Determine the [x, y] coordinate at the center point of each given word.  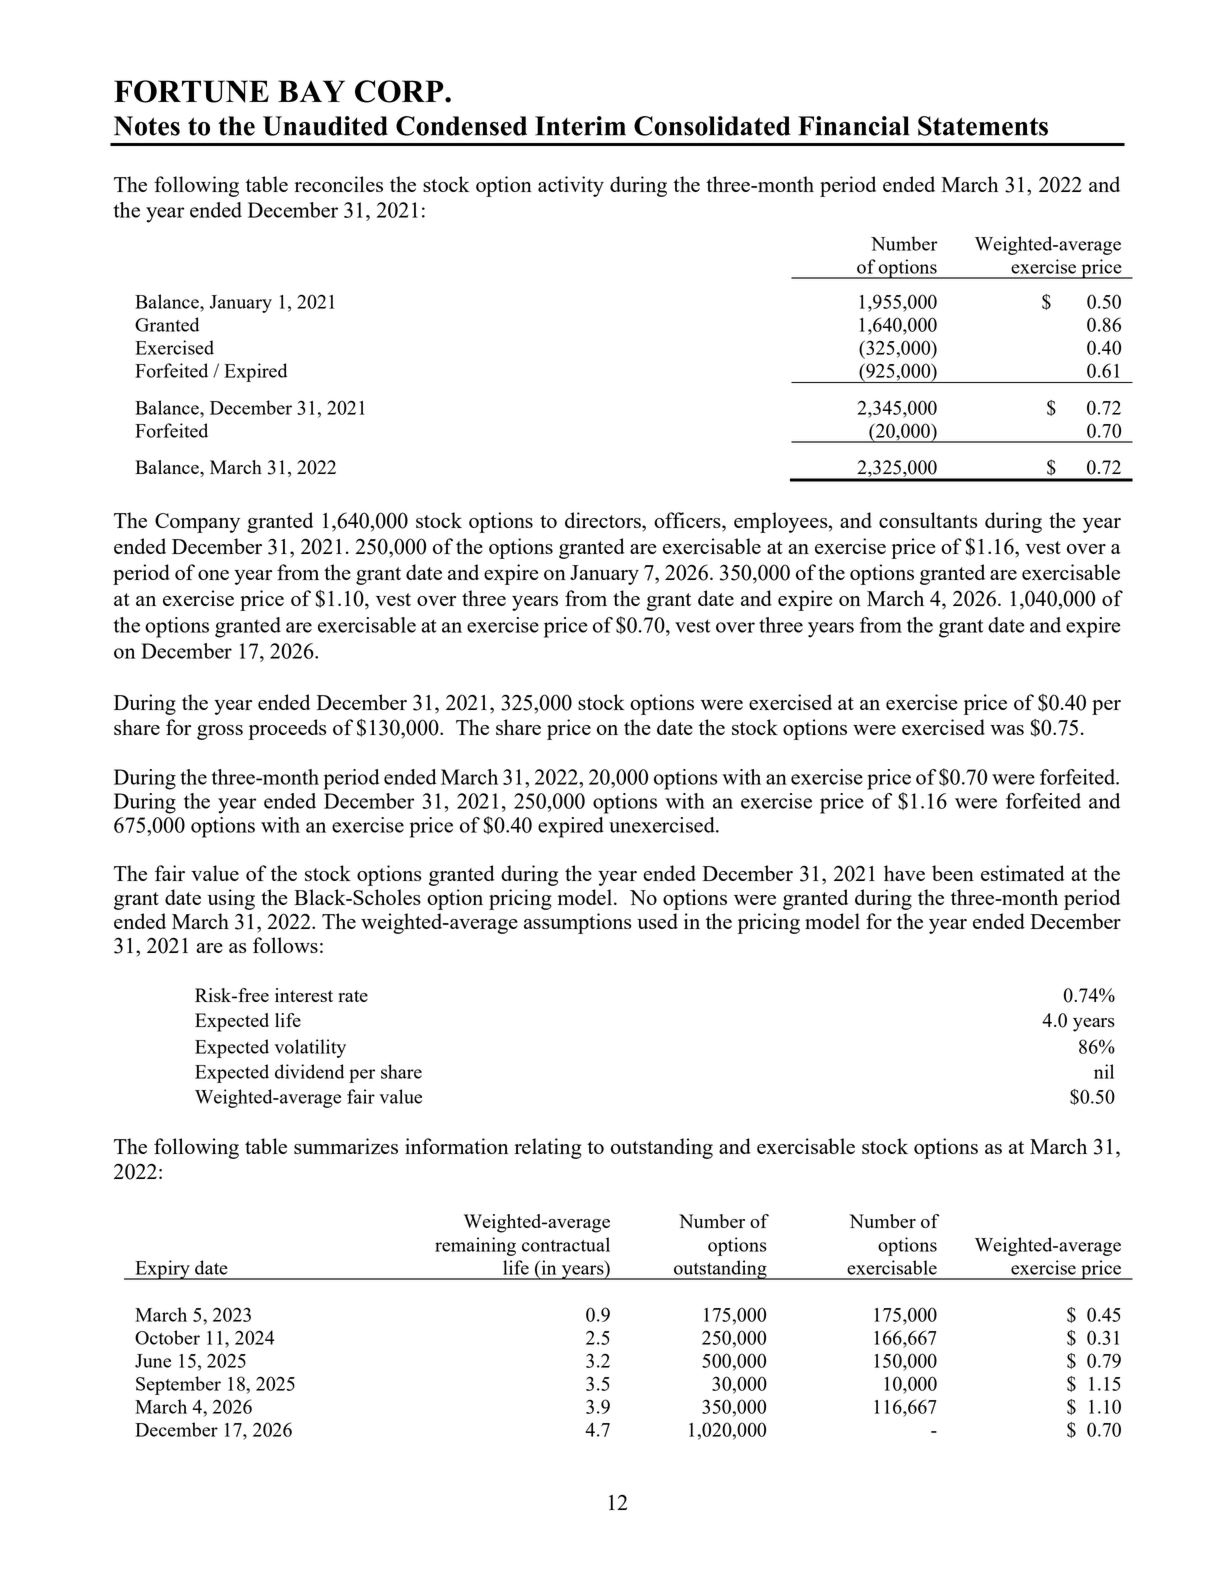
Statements [983, 126]
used [657, 921]
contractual [566, 1244]
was [1007, 730]
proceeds [287, 729]
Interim [580, 126]
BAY [311, 91]
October [167, 1337]
